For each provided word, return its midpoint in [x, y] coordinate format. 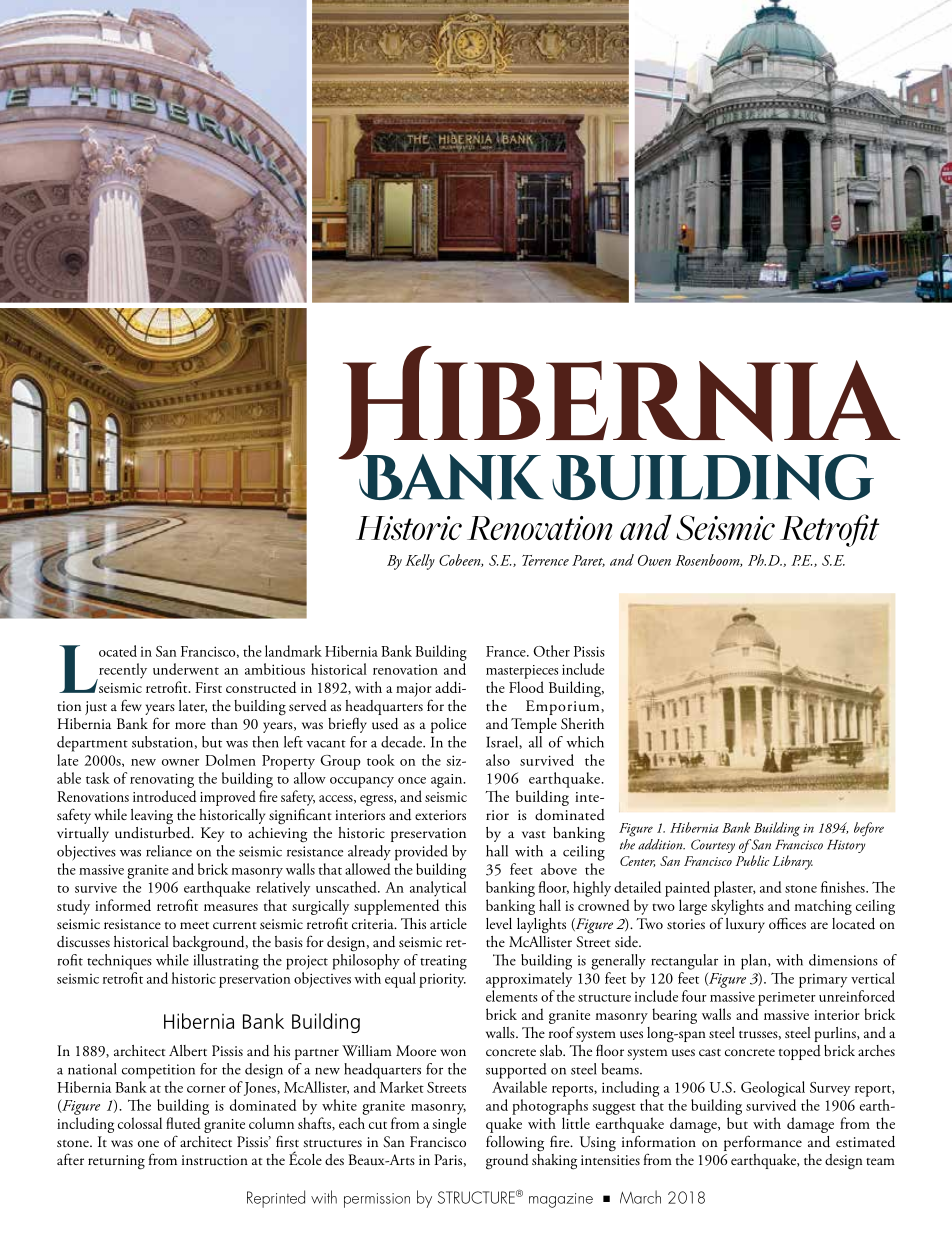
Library [792, 862]
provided [421, 853]
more [190, 725]
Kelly [420, 562]
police [448, 725]
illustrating [226, 962]
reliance [169, 851]
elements [511, 996]
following [515, 1143]
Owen [654, 560]
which [585, 742]
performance [763, 1143]
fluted [183, 1123]
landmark [293, 651]
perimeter [787, 999]
